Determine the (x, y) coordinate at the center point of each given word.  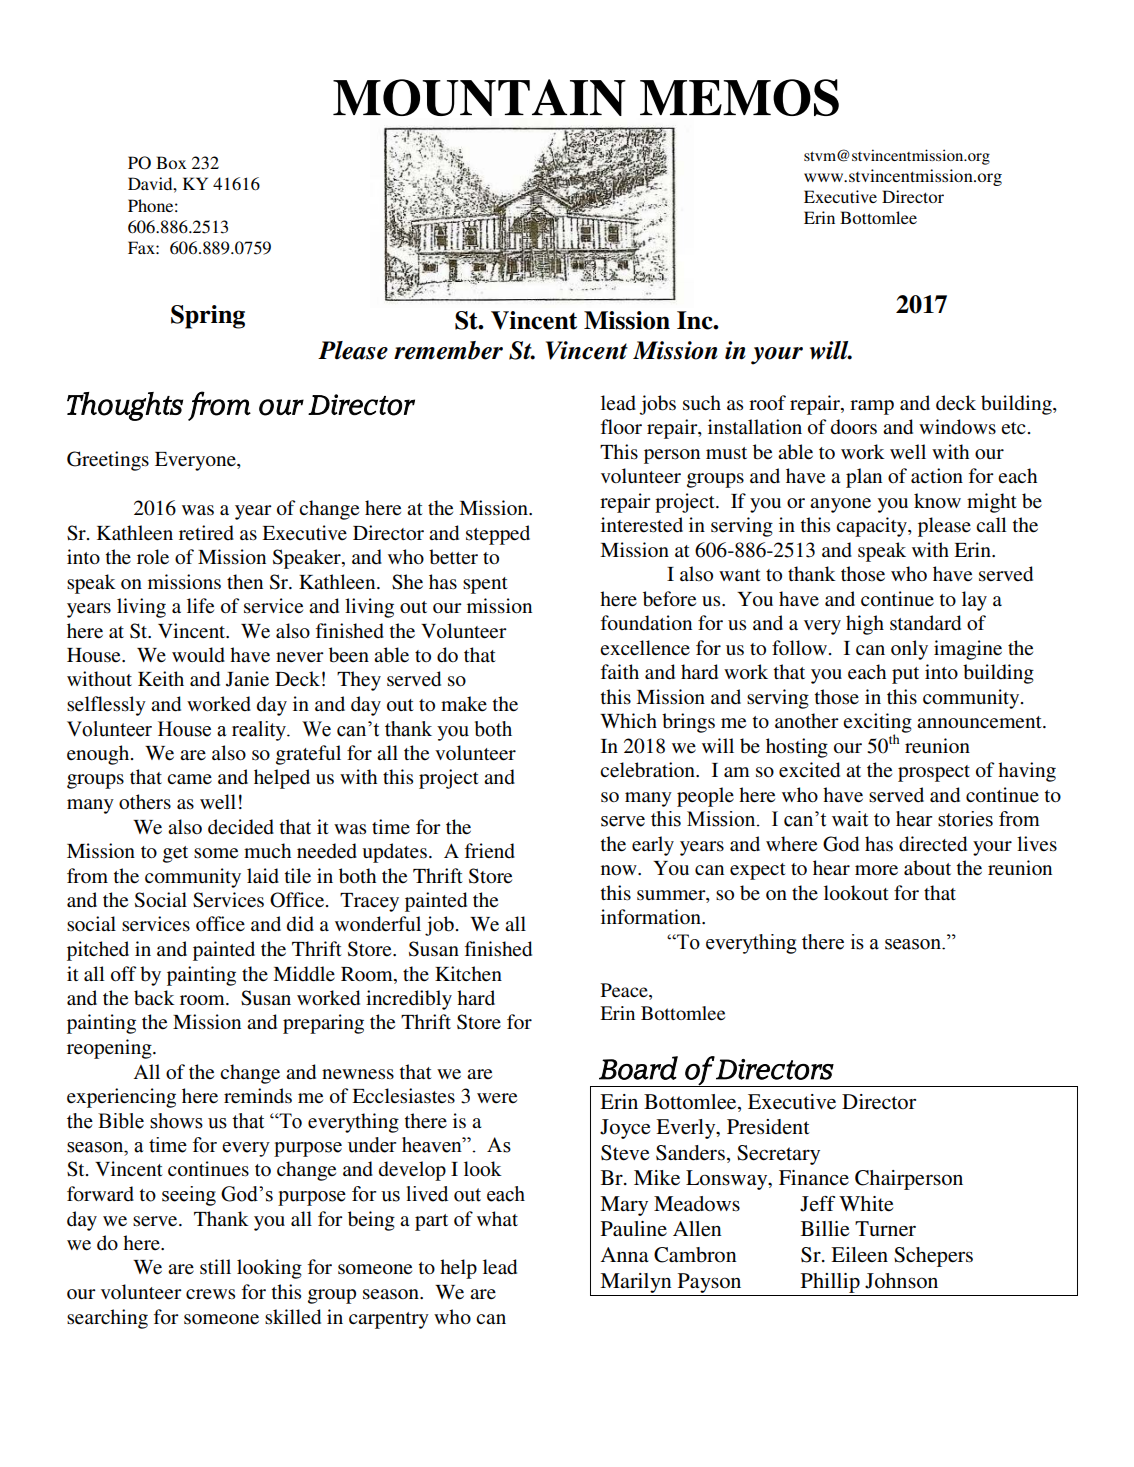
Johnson (901, 1281)
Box (171, 162)
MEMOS (739, 97)
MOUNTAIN (479, 97)
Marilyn (636, 1283)
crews (210, 1294)
